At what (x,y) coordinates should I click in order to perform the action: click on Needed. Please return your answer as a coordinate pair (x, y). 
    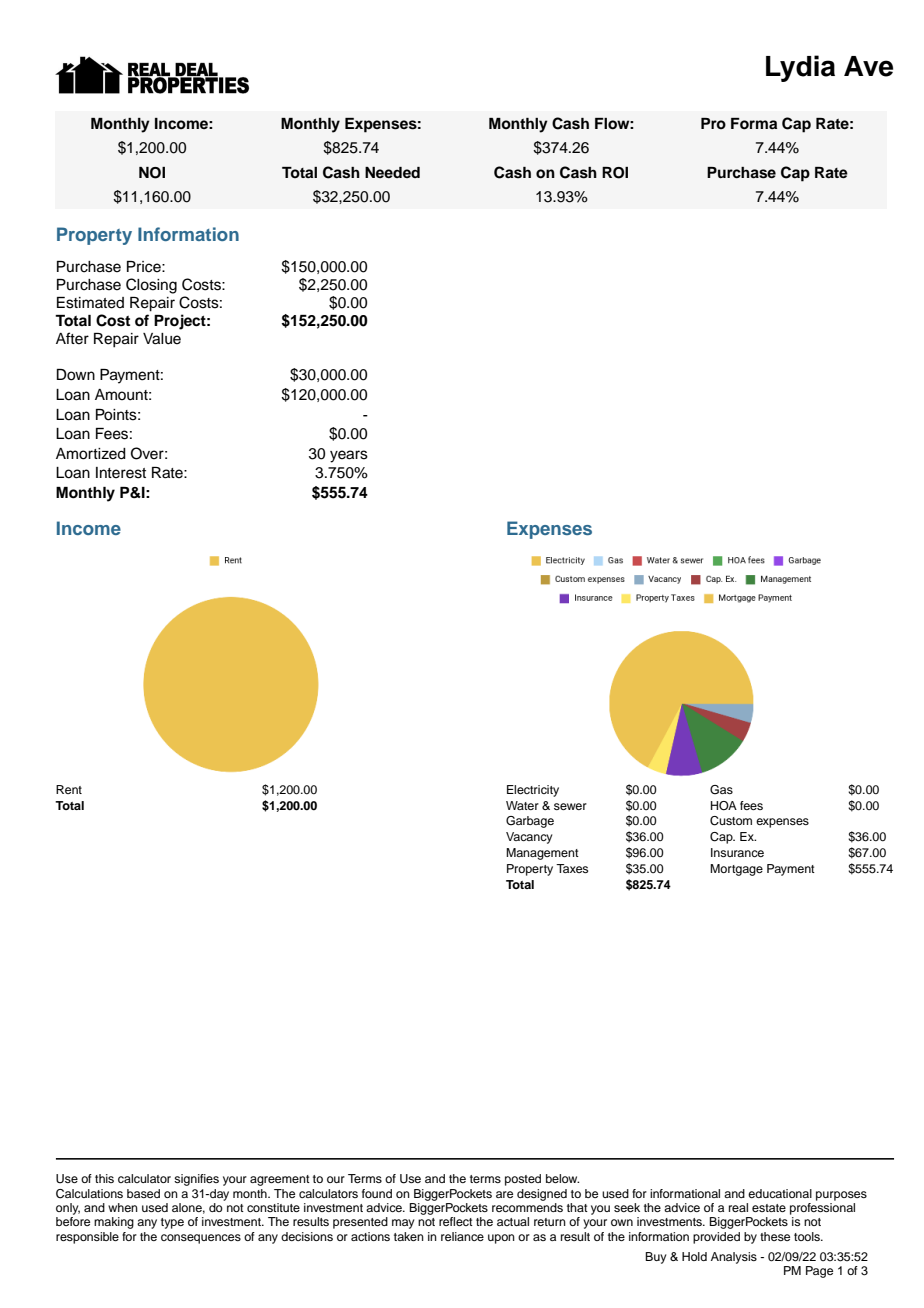
    Looking at the image, I should click on (392, 172).
